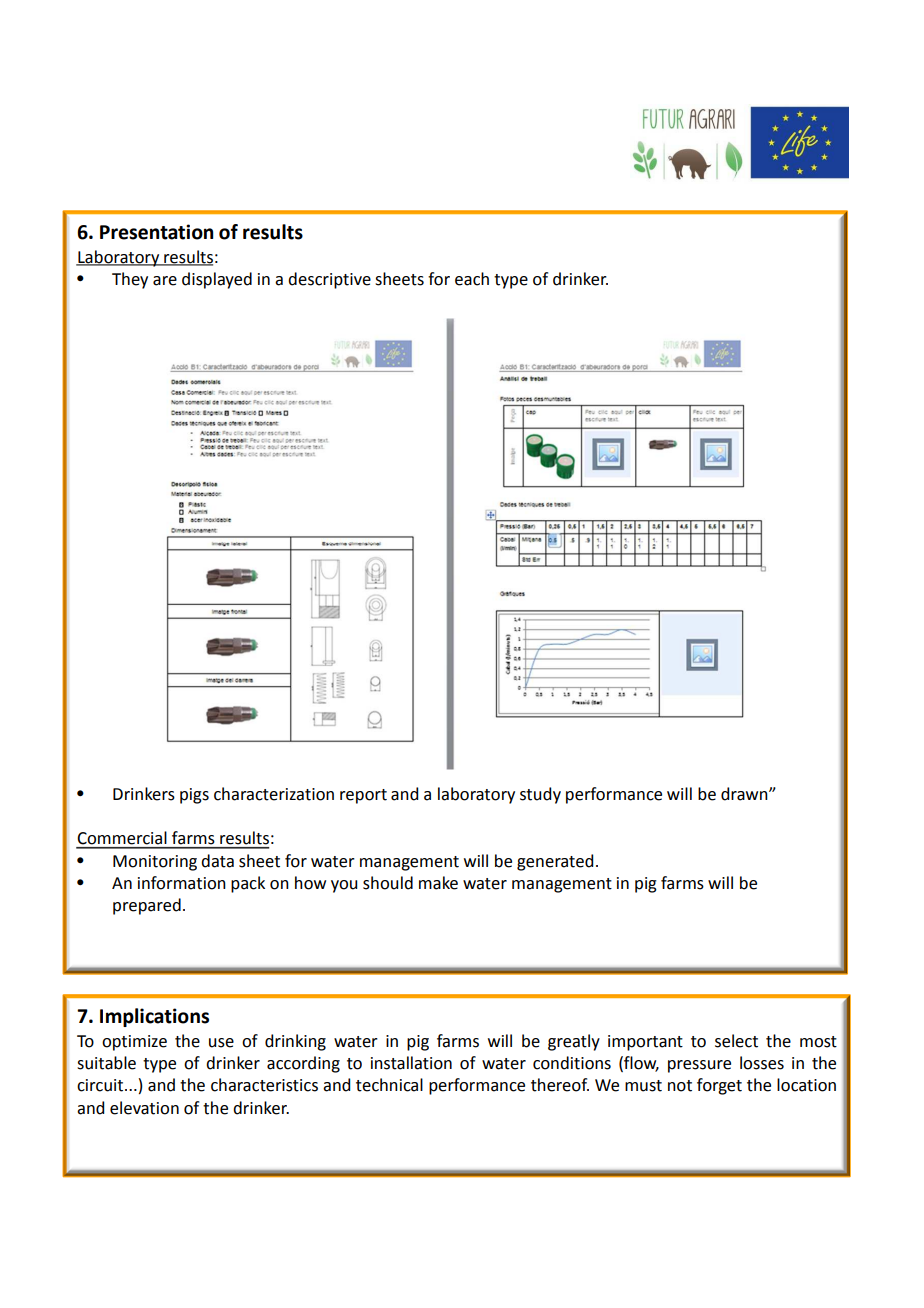 This document has width=924, height=1308. Describe the element at coordinates (555, 862) in the document. I see `generated` at that location.
